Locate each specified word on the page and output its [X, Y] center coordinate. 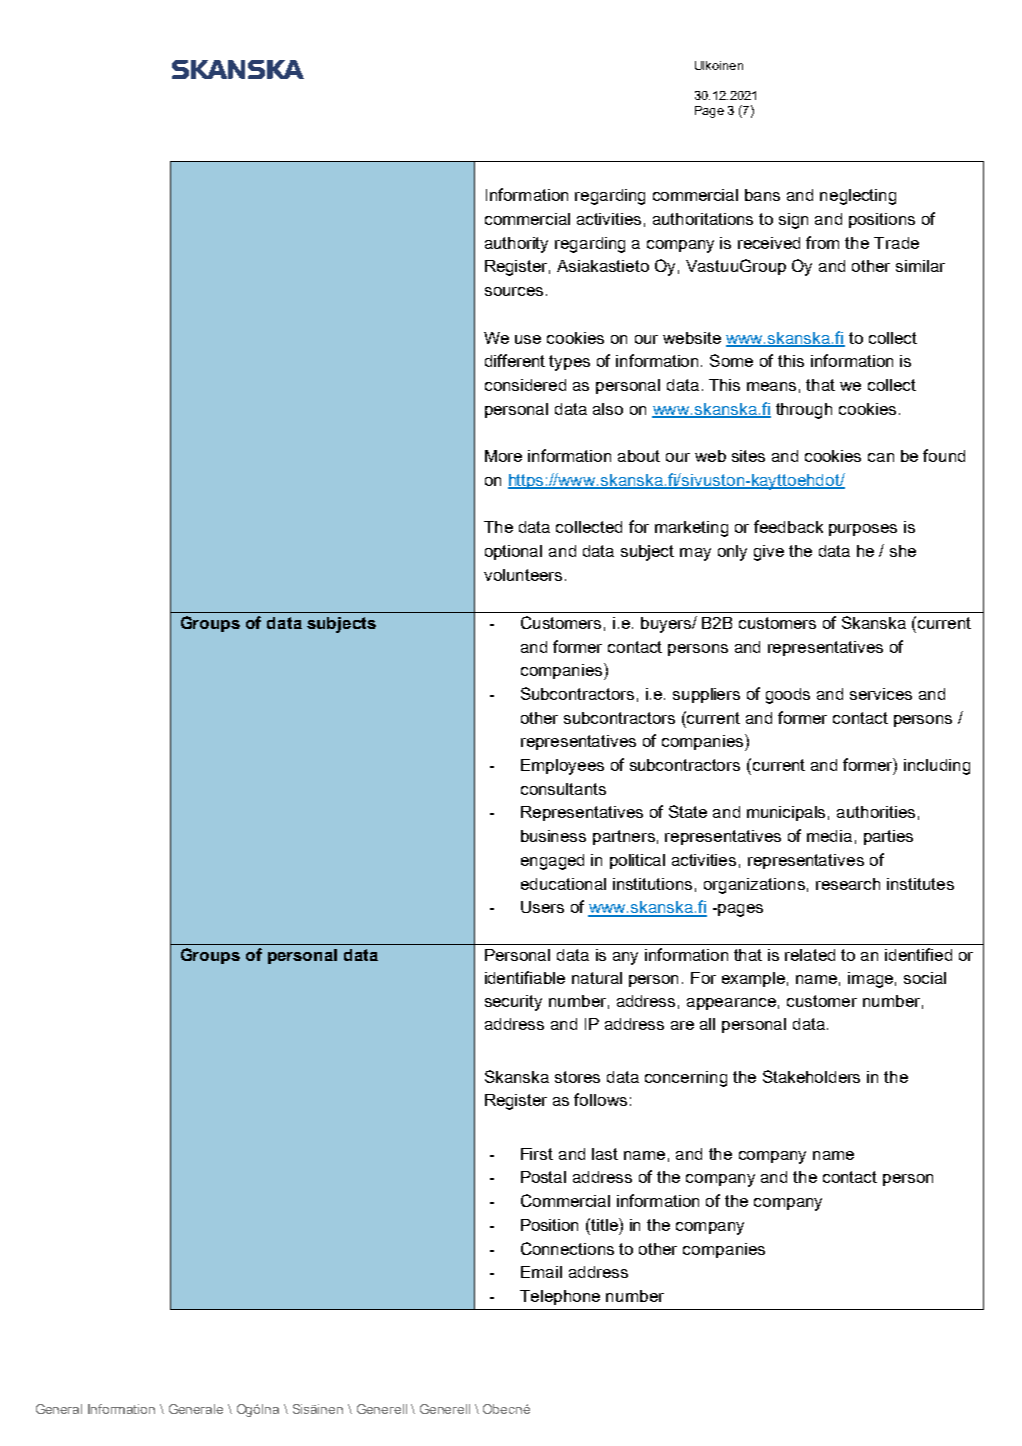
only [732, 553]
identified [918, 954]
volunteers [523, 575]
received [769, 243]
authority [516, 245]
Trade [896, 243]
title [604, 1224]
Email [541, 1272]
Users [542, 907]
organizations [754, 886]
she [903, 551]
